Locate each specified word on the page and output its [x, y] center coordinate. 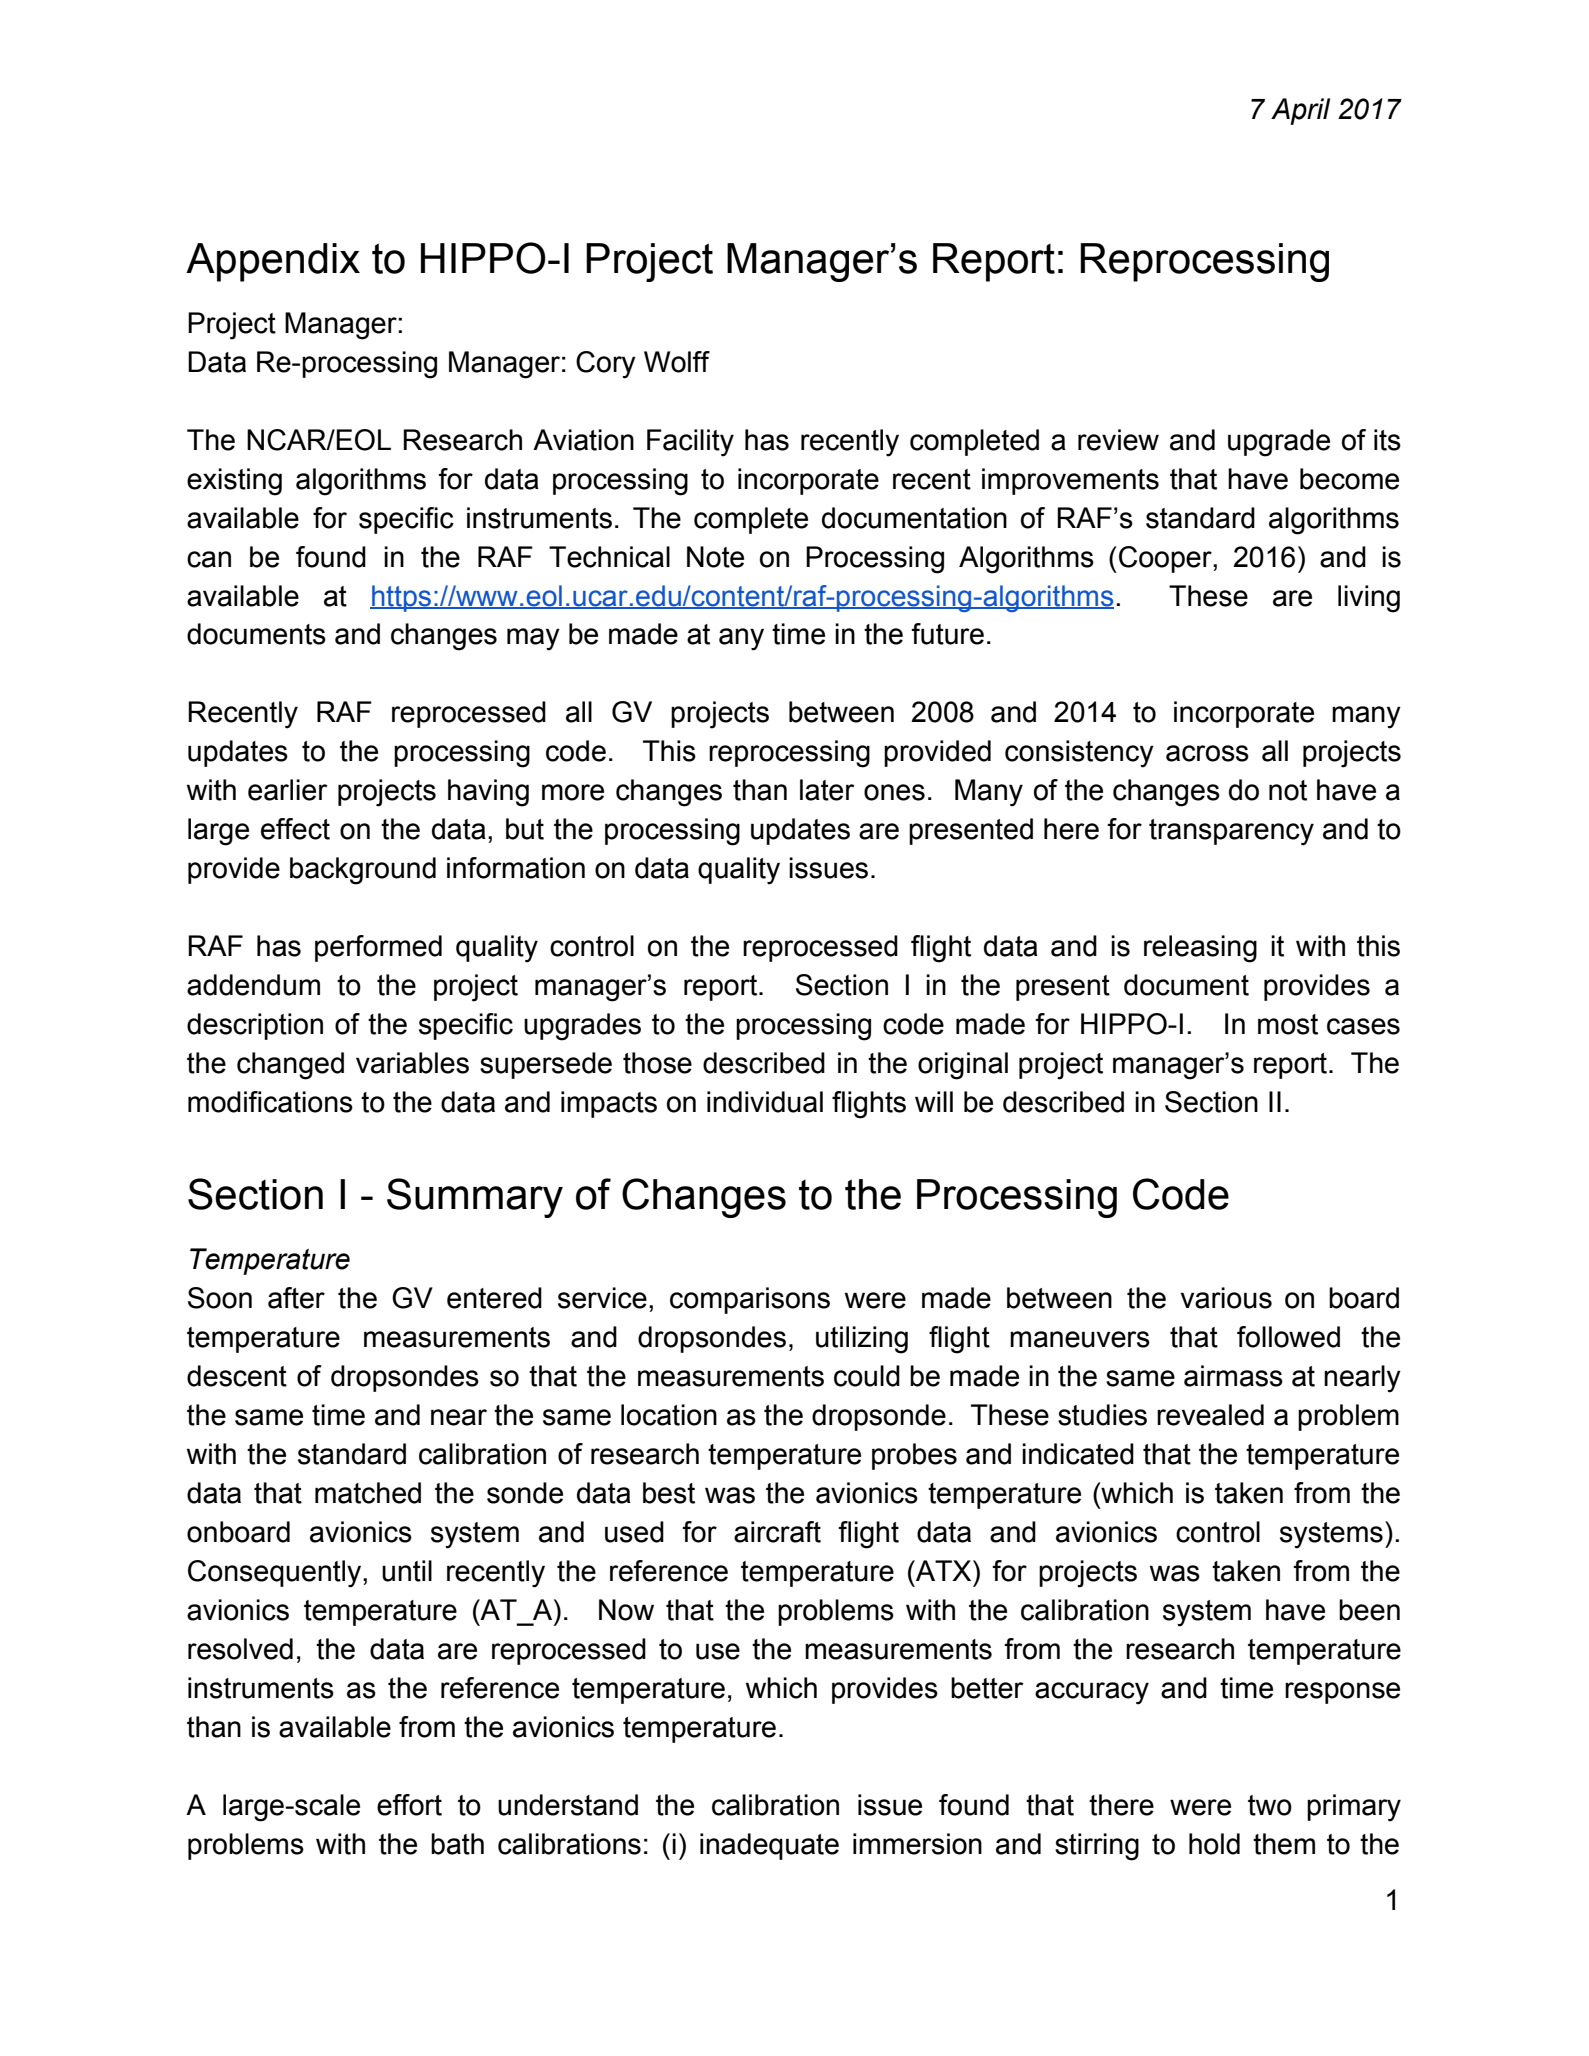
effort [409, 1805]
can [209, 559]
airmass [1233, 1376]
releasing [1200, 949]
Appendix [273, 262]
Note [715, 557]
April [1300, 111]
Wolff [677, 362]
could [867, 1376]
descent [237, 1376]
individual [765, 1102]
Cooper [1166, 559]
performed [378, 948]
